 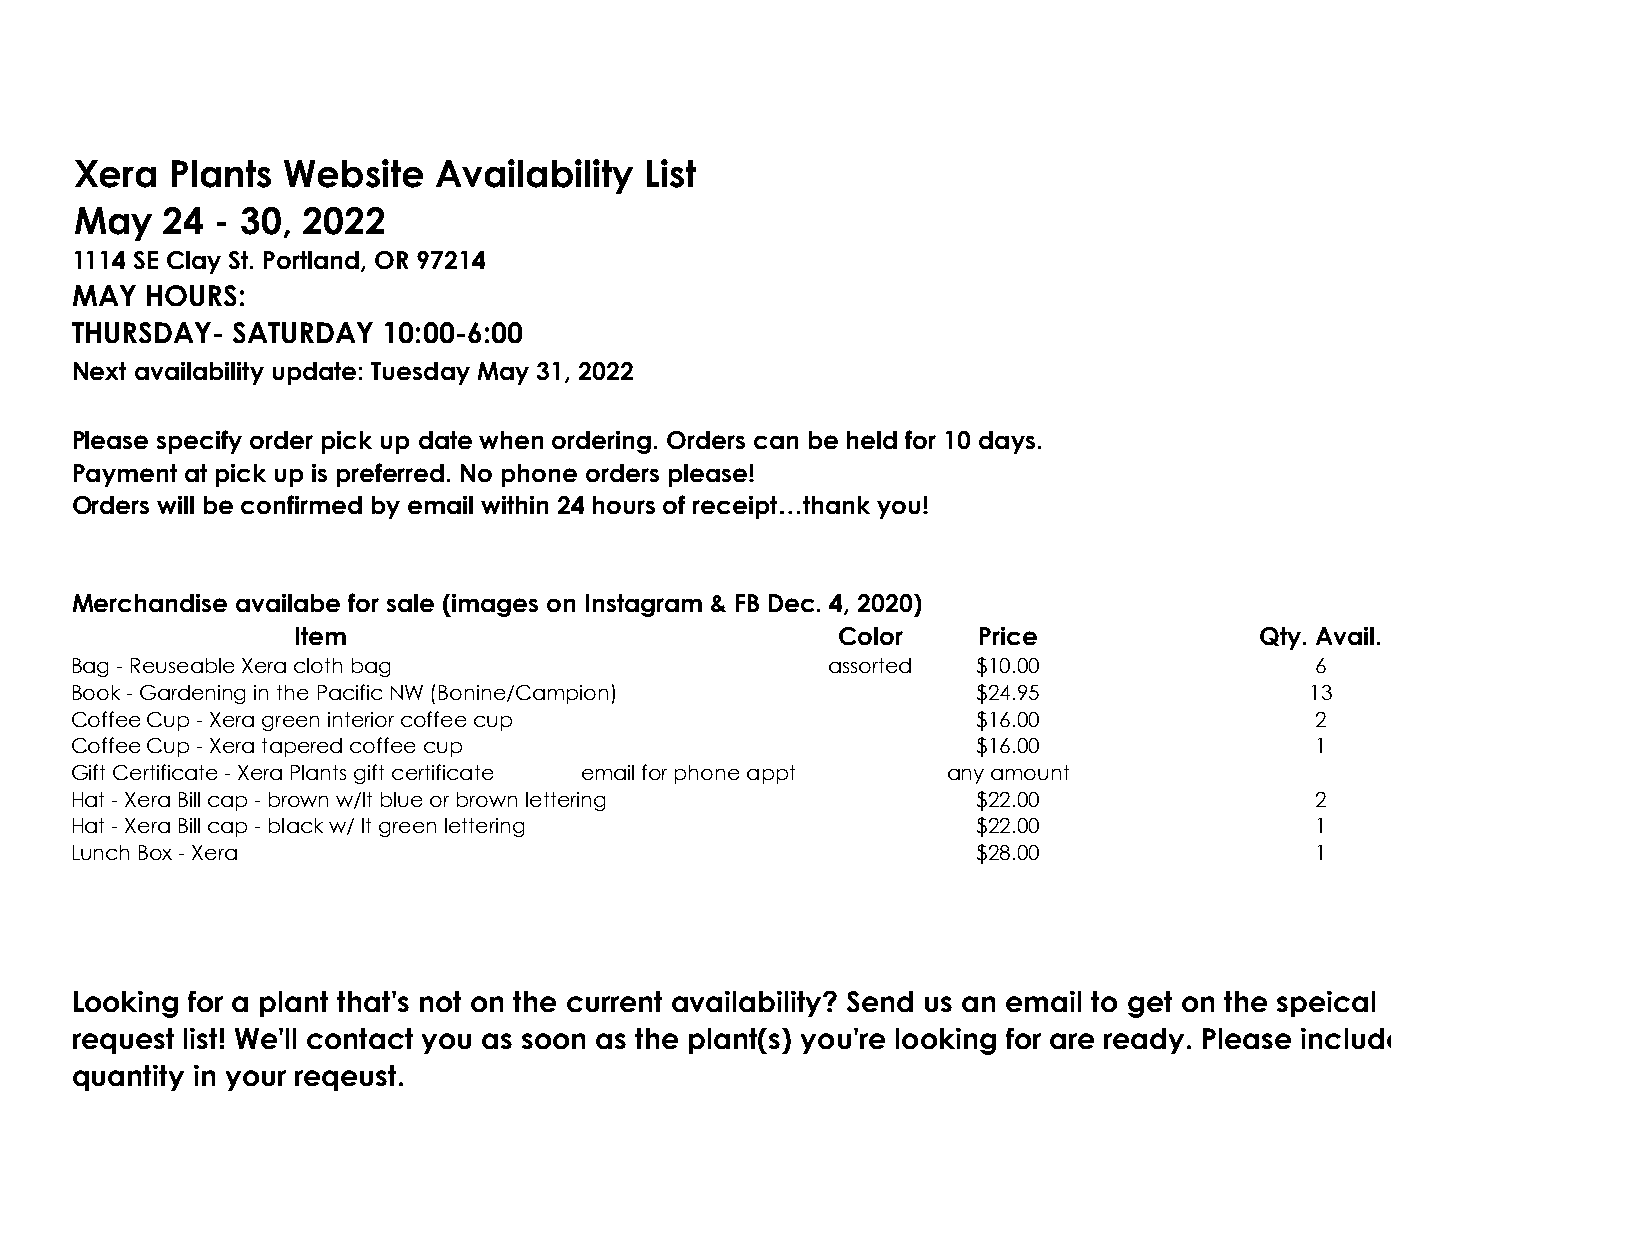 I want to click on appt, so click(x=771, y=774).
